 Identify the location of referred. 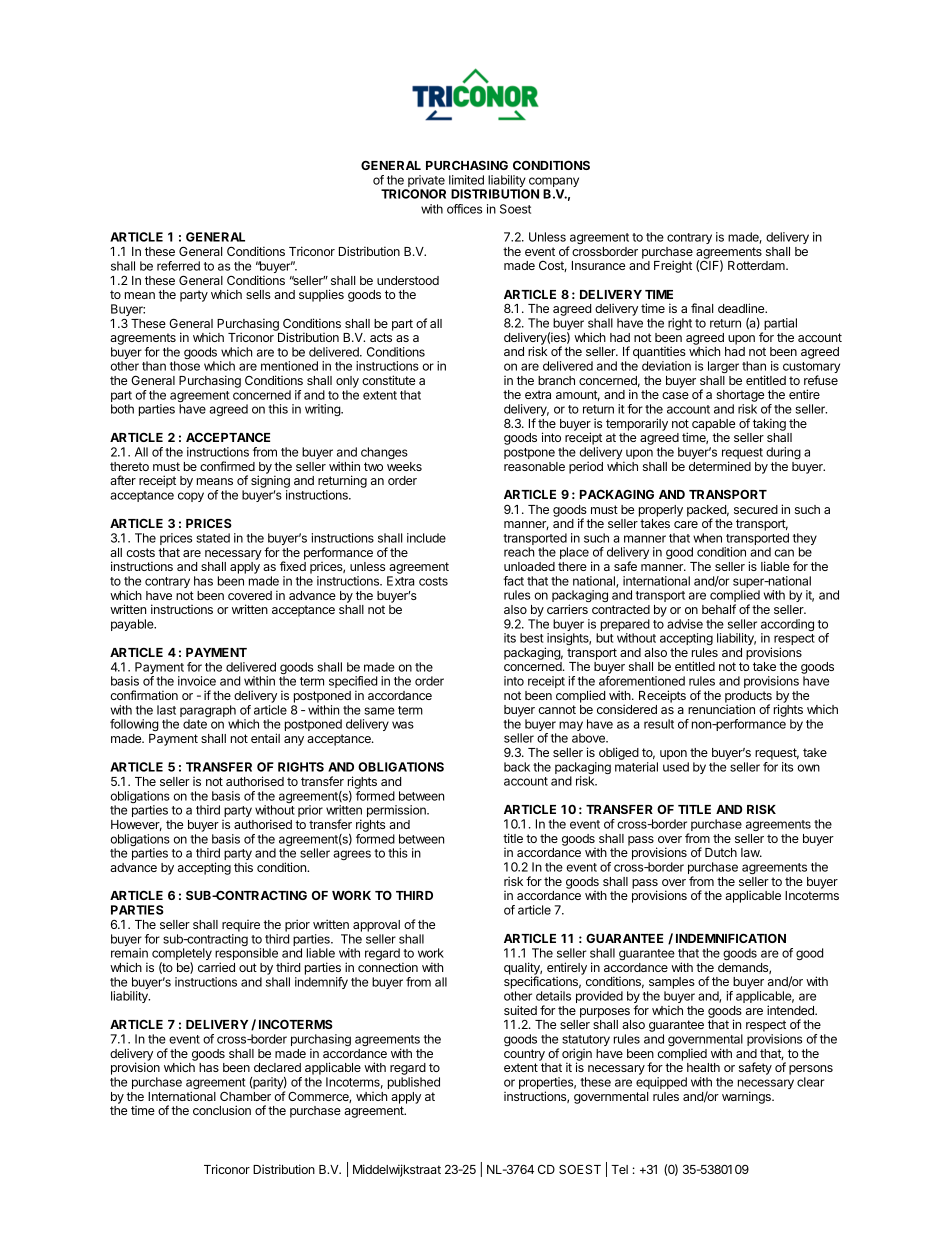
(178, 266).
